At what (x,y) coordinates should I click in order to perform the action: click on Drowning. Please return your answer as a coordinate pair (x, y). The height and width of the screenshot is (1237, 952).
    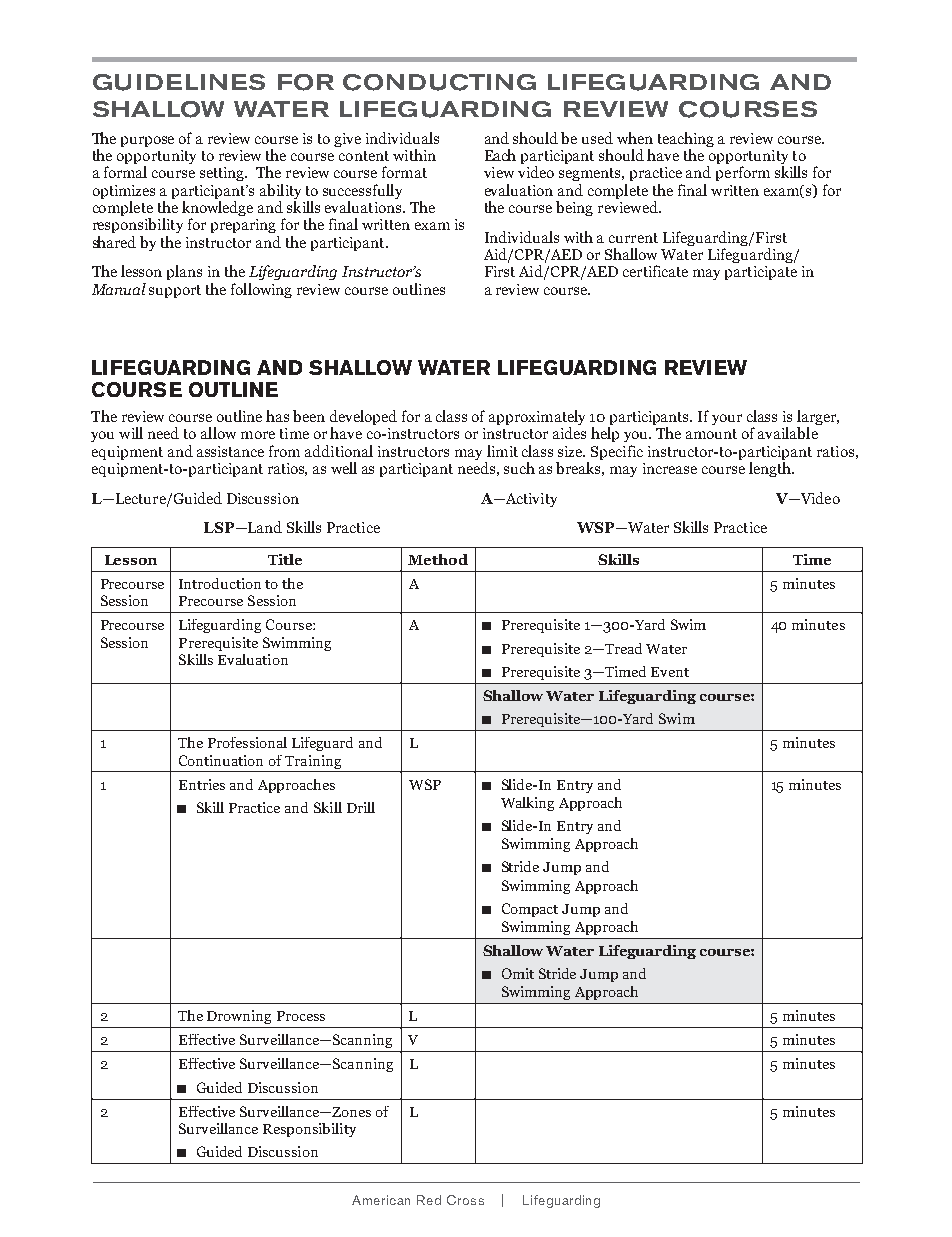
    Looking at the image, I should click on (239, 1017).
